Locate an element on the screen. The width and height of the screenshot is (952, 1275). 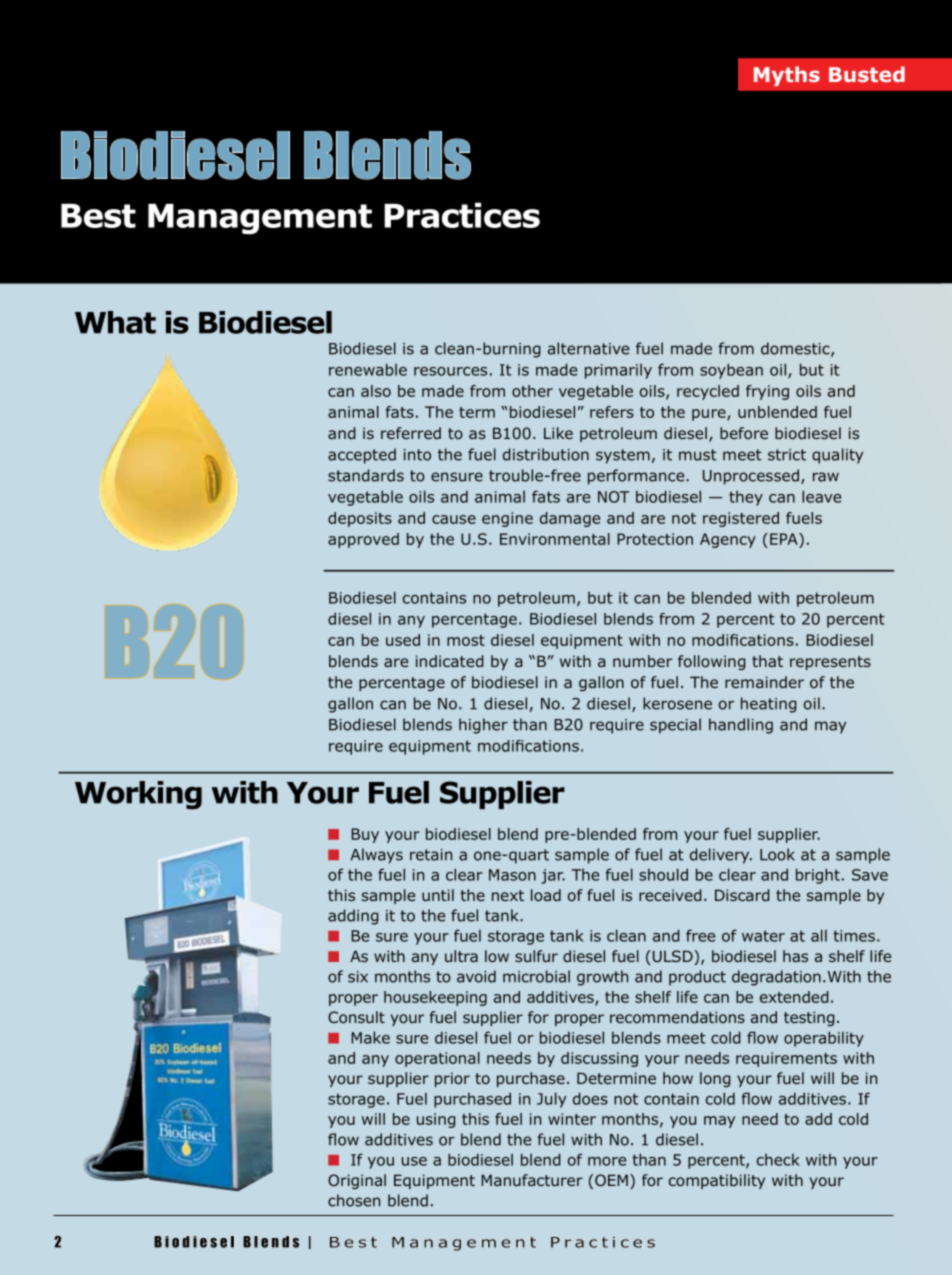
Manufacturer is located at coordinates (532, 1180).
